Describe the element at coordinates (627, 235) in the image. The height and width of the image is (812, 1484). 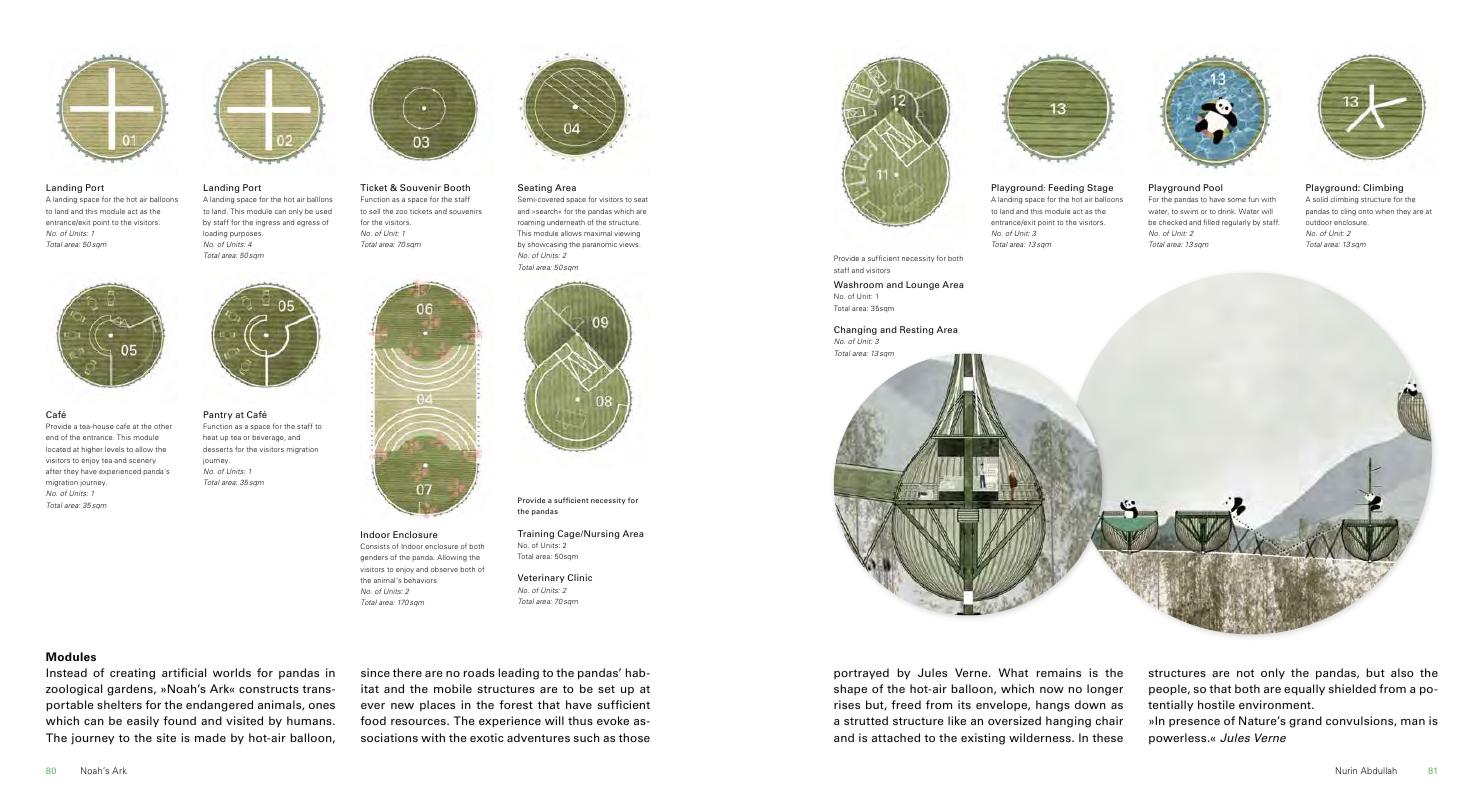
I see `viewing` at that location.
